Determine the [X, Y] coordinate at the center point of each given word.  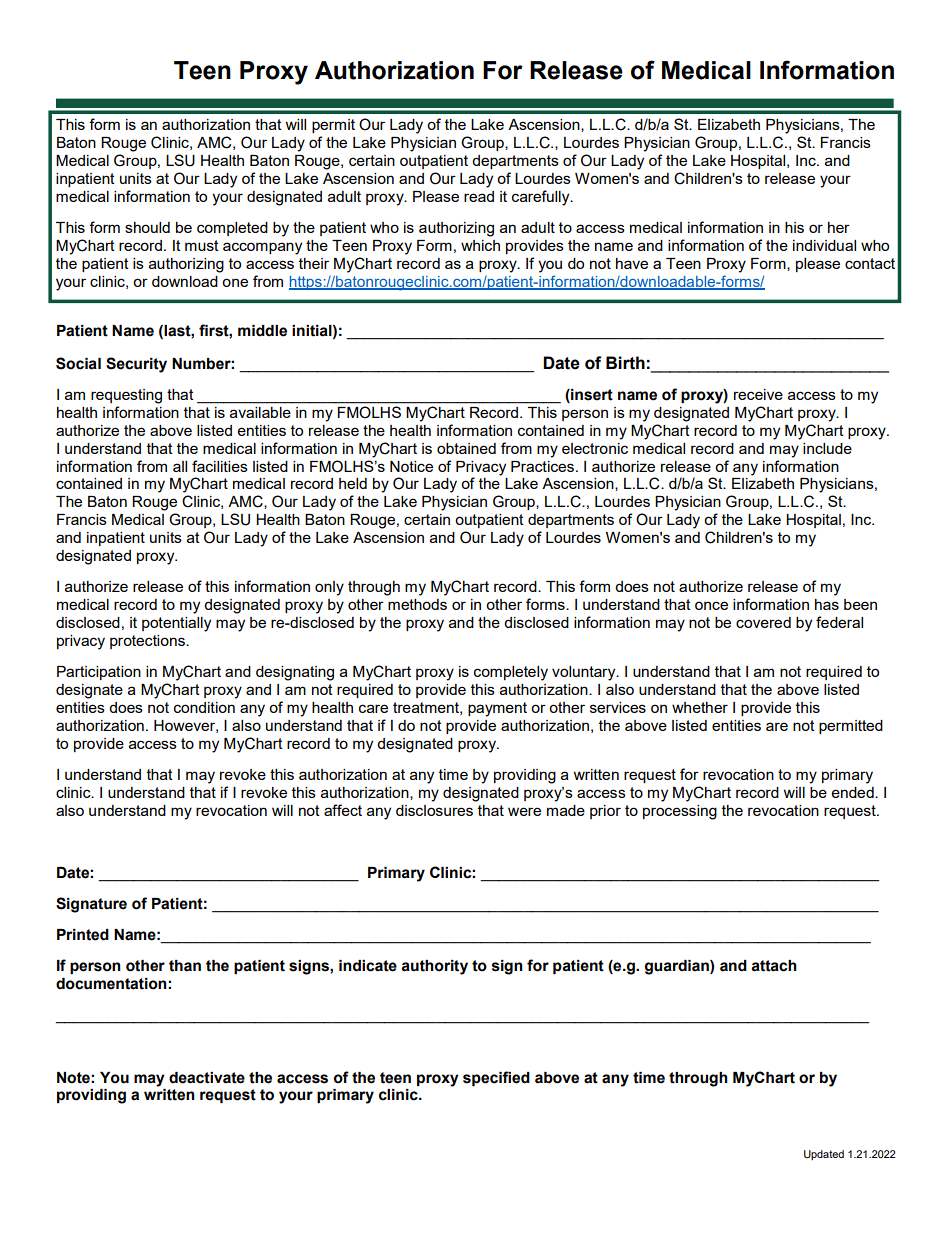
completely [511, 673]
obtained [466, 448]
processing [680, 812]
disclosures [434, 810]
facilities [220, 466]
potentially [176, 624]
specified [496, 1078]
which [480, 245]
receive [758, 394]
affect [343, 810]
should [147, 227]
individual [824, 245]
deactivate [207, 1078]
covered [763, 622]
